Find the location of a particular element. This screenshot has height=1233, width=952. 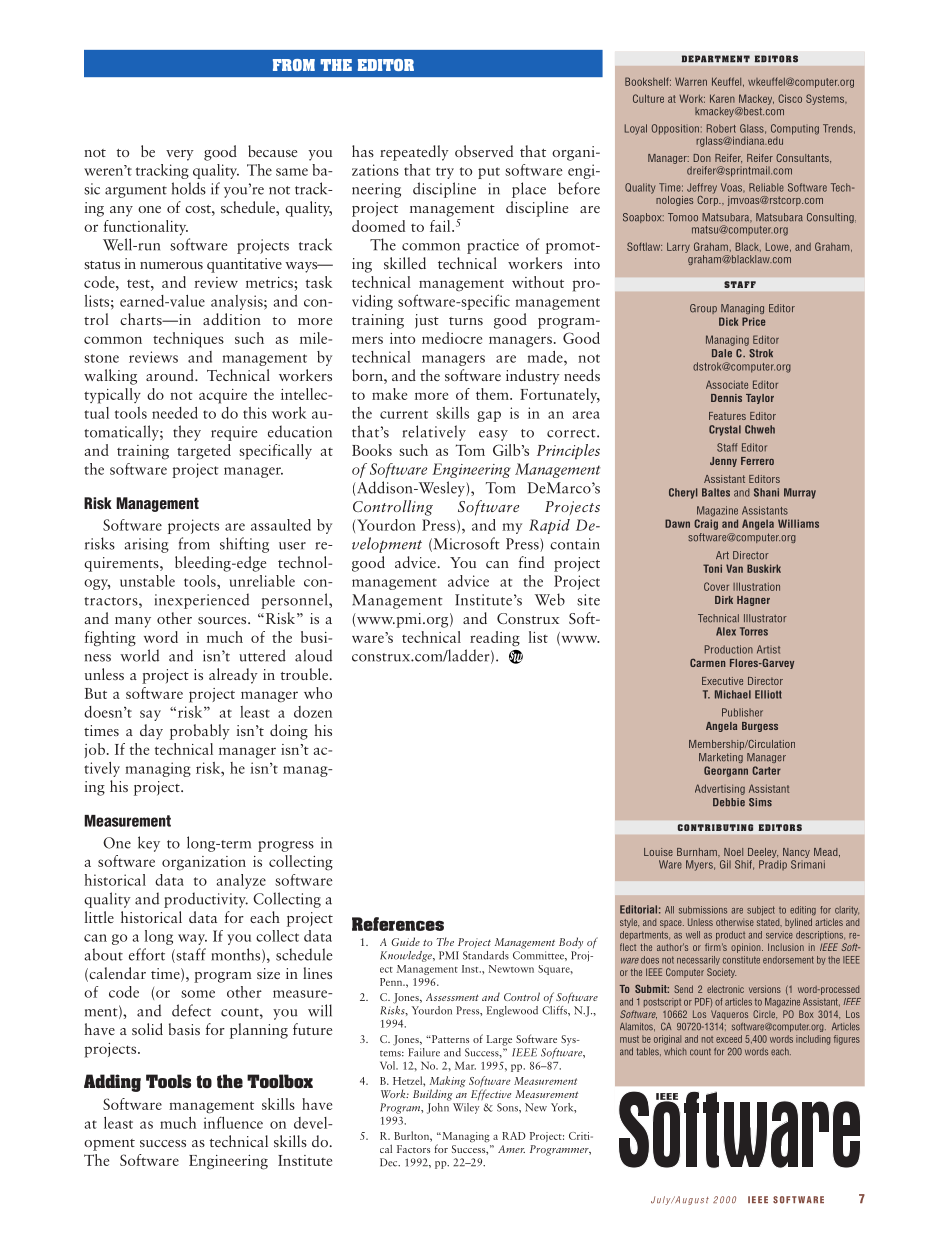

influence is located at coordinates (233, 1122).
